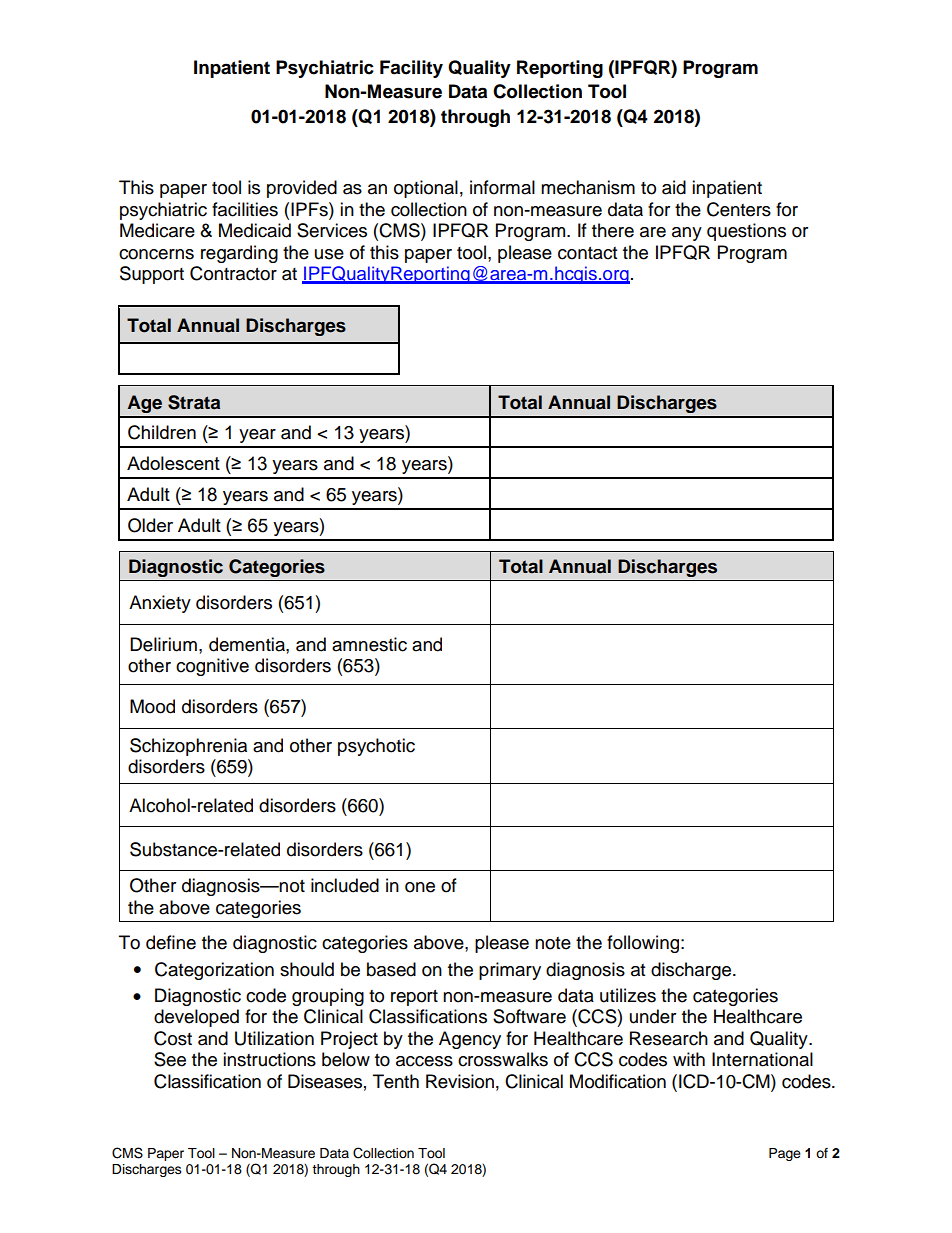 The height and width of the document is (1233, 952). Describe the element at coordinates (411, 69) in the document. I see `Facility` at that location.
